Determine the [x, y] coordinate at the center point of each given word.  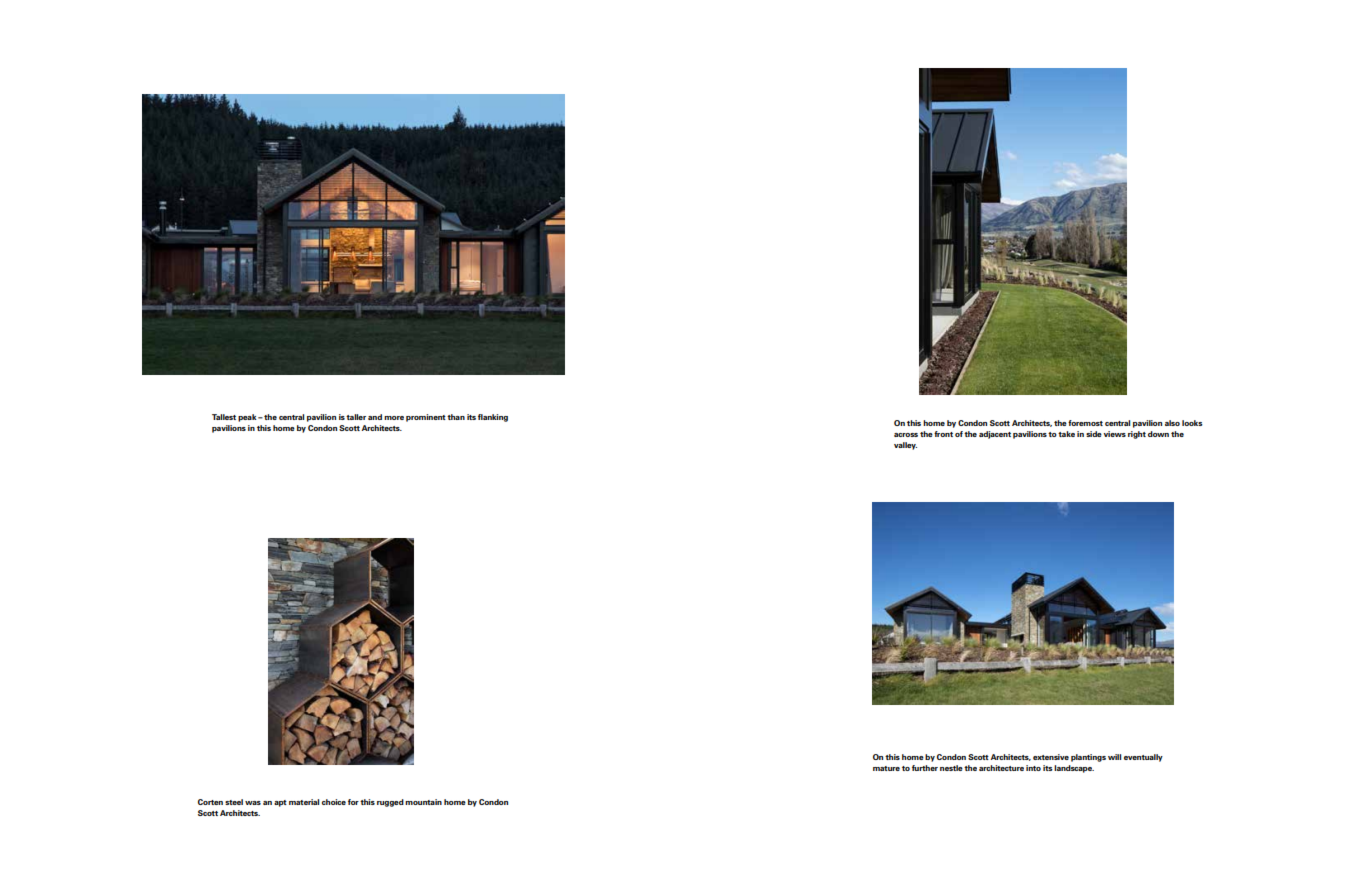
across [906, 435]
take [1066, 434]
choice [334, 802]
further [925, 768]
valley [905, 446]
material [304, 802]
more [394, 418]
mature [886, 768]
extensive [1051, 757]
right [1137, 435]
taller [356, 417]
